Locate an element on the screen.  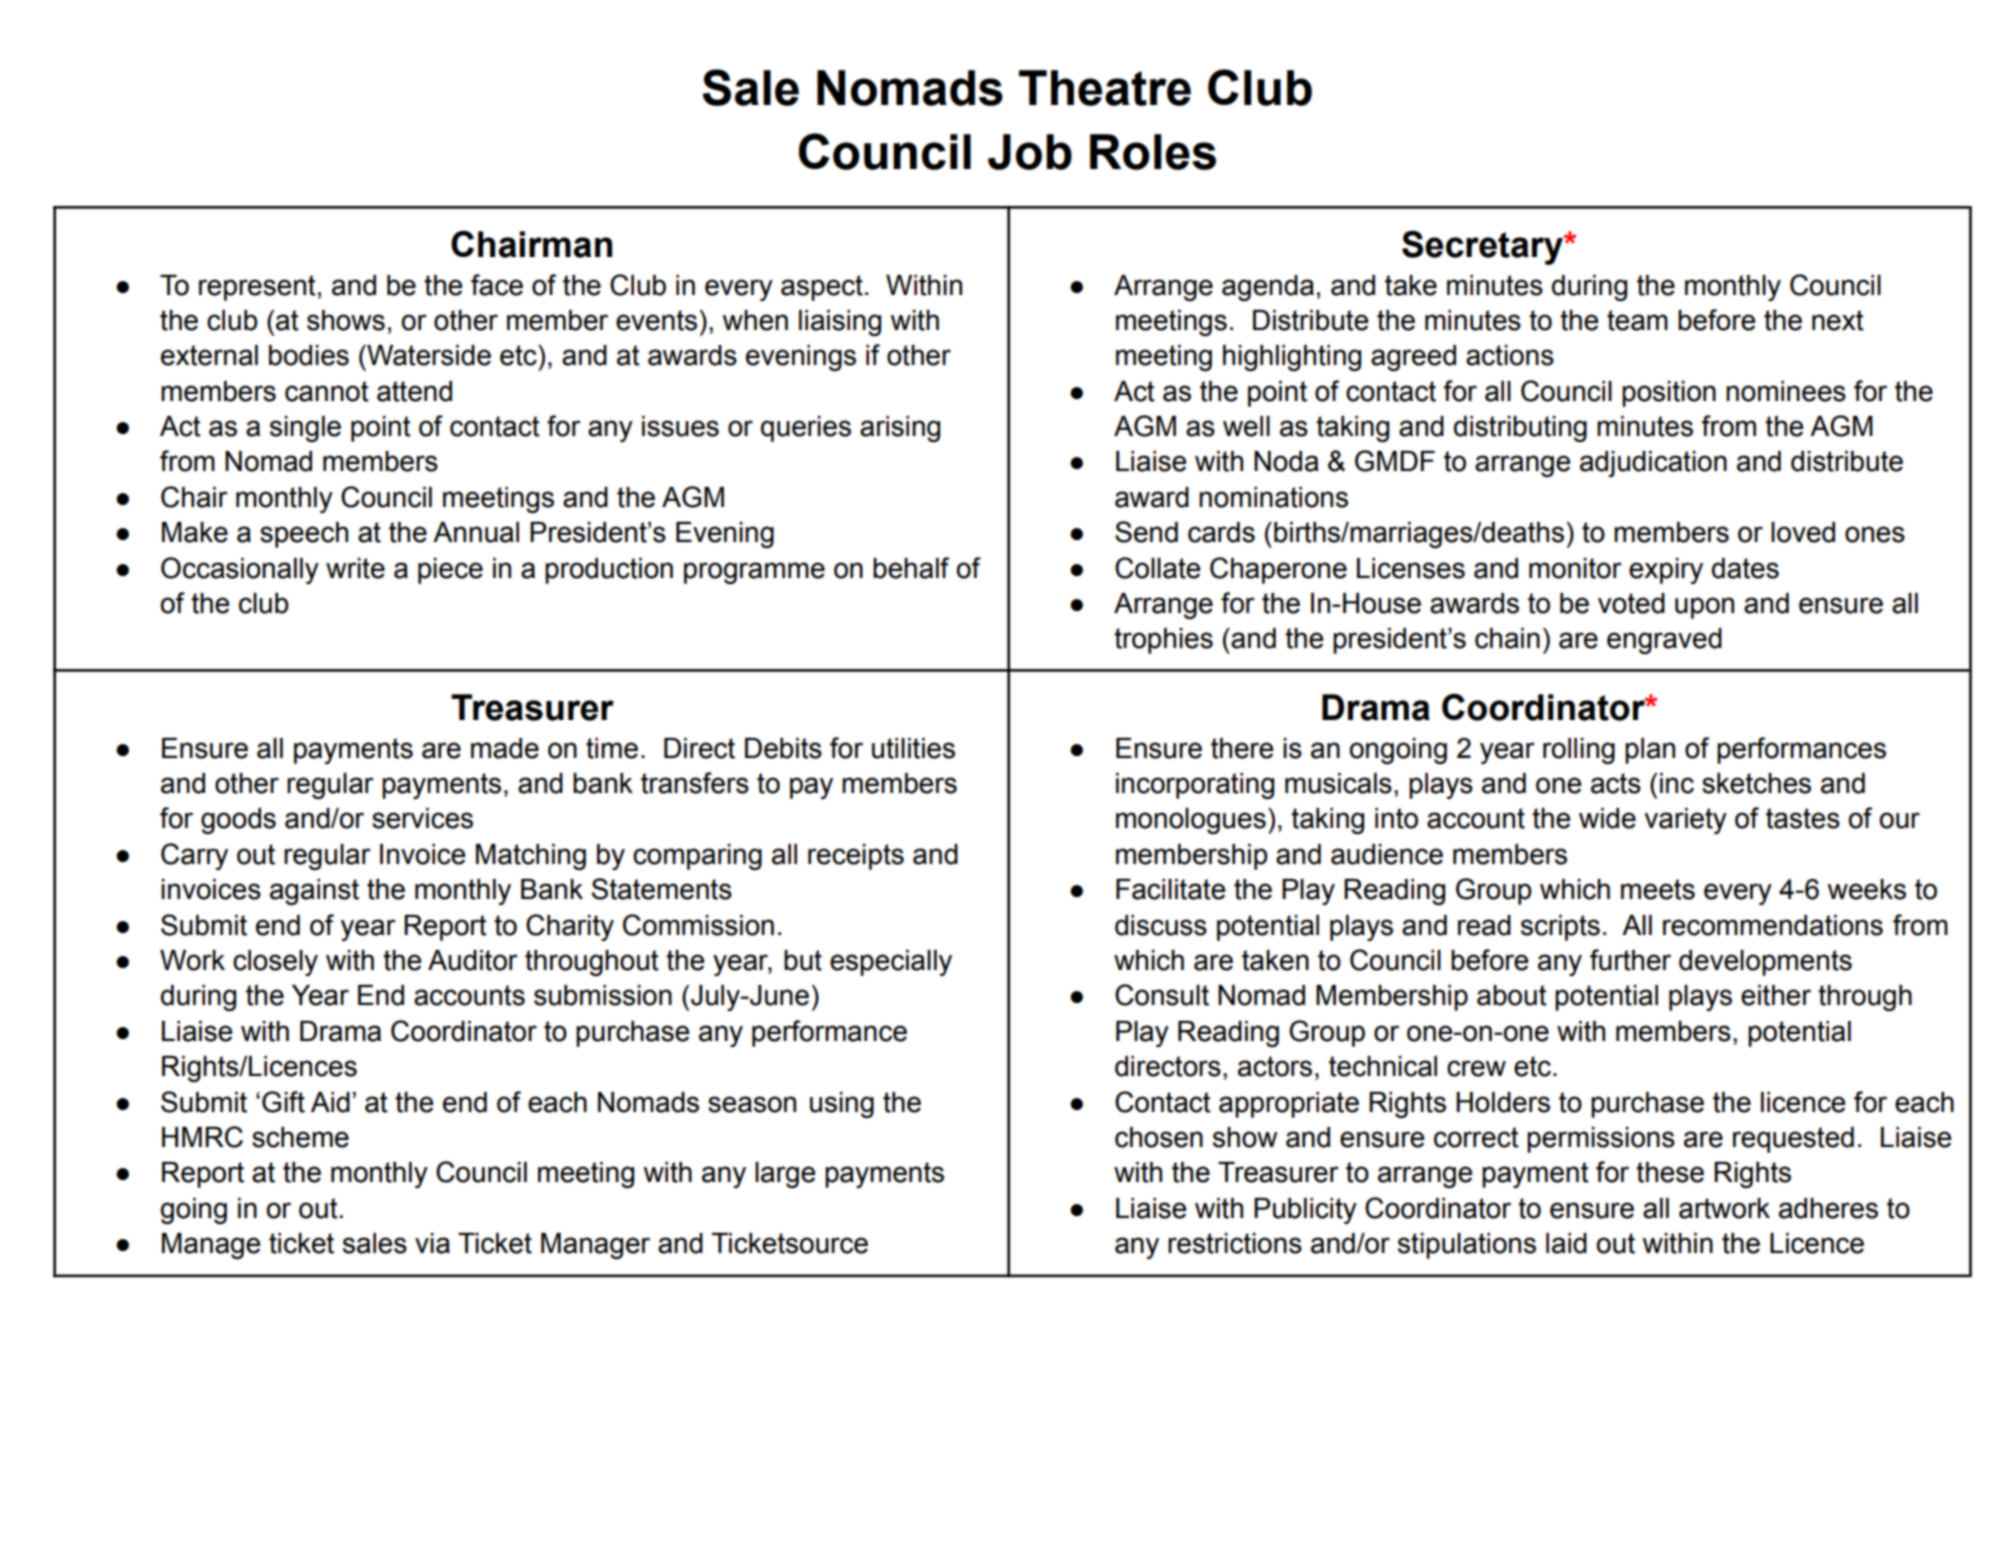
services is located at coordinates (422, 818).
